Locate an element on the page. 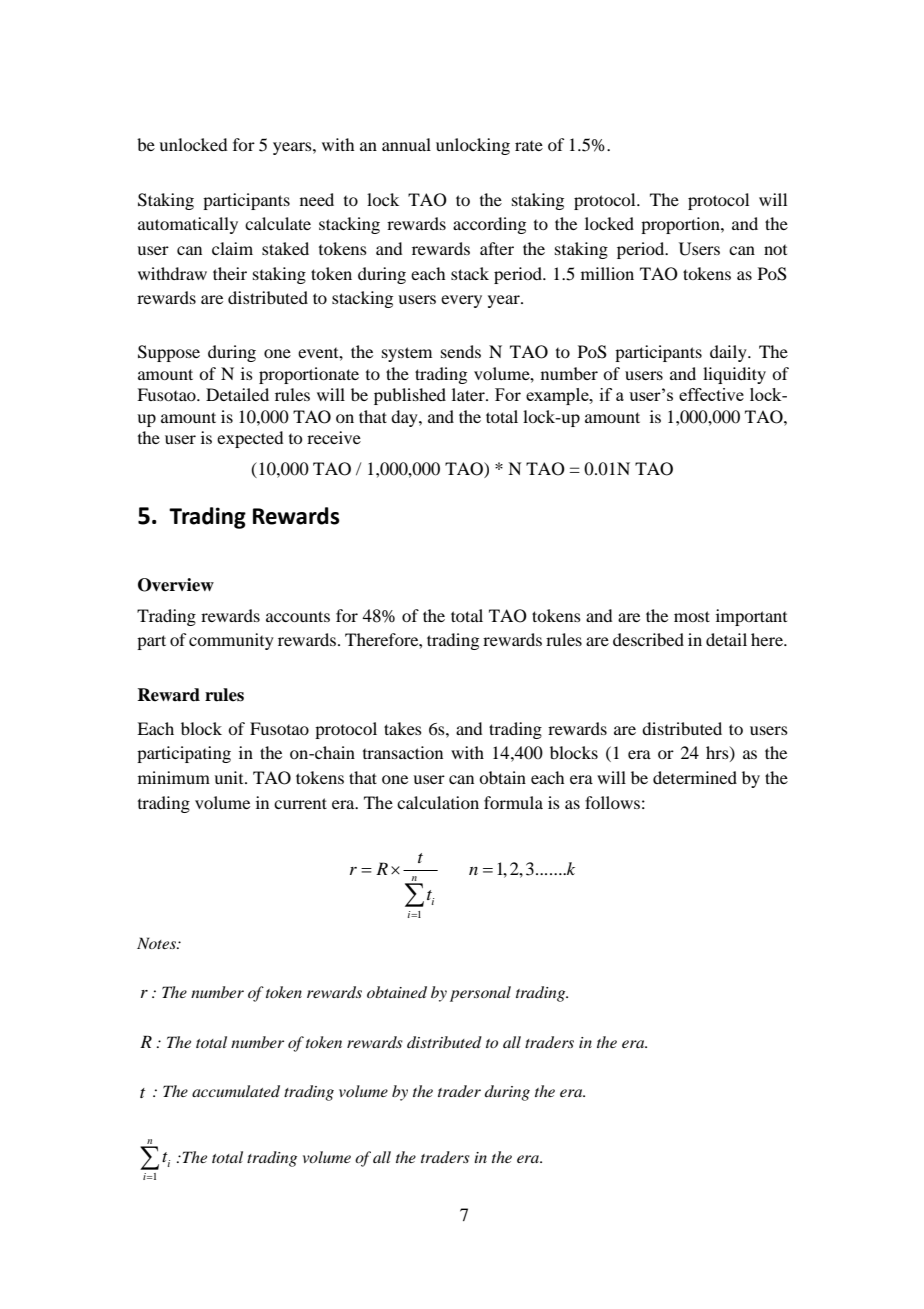 This document has height=1309, width=924. most is located at coordinates (692, 616).
